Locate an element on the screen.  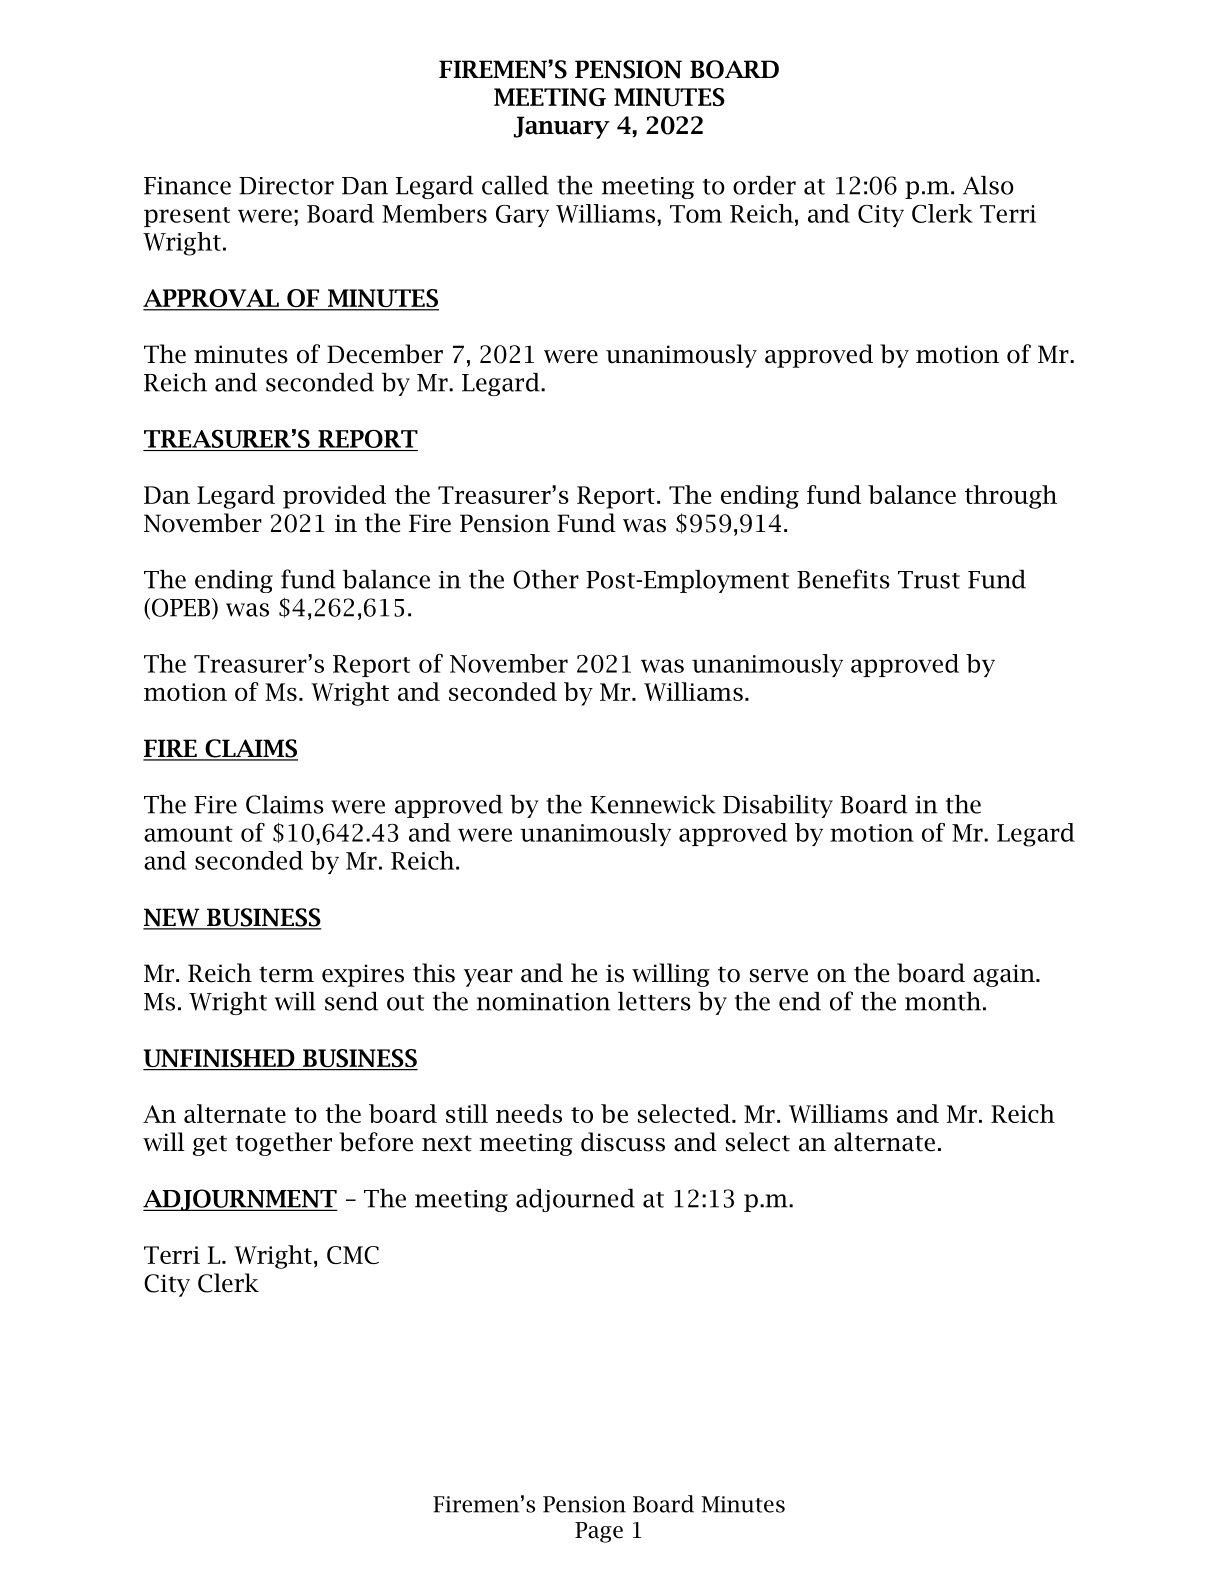
Other is located at coordinates (546, 579).
